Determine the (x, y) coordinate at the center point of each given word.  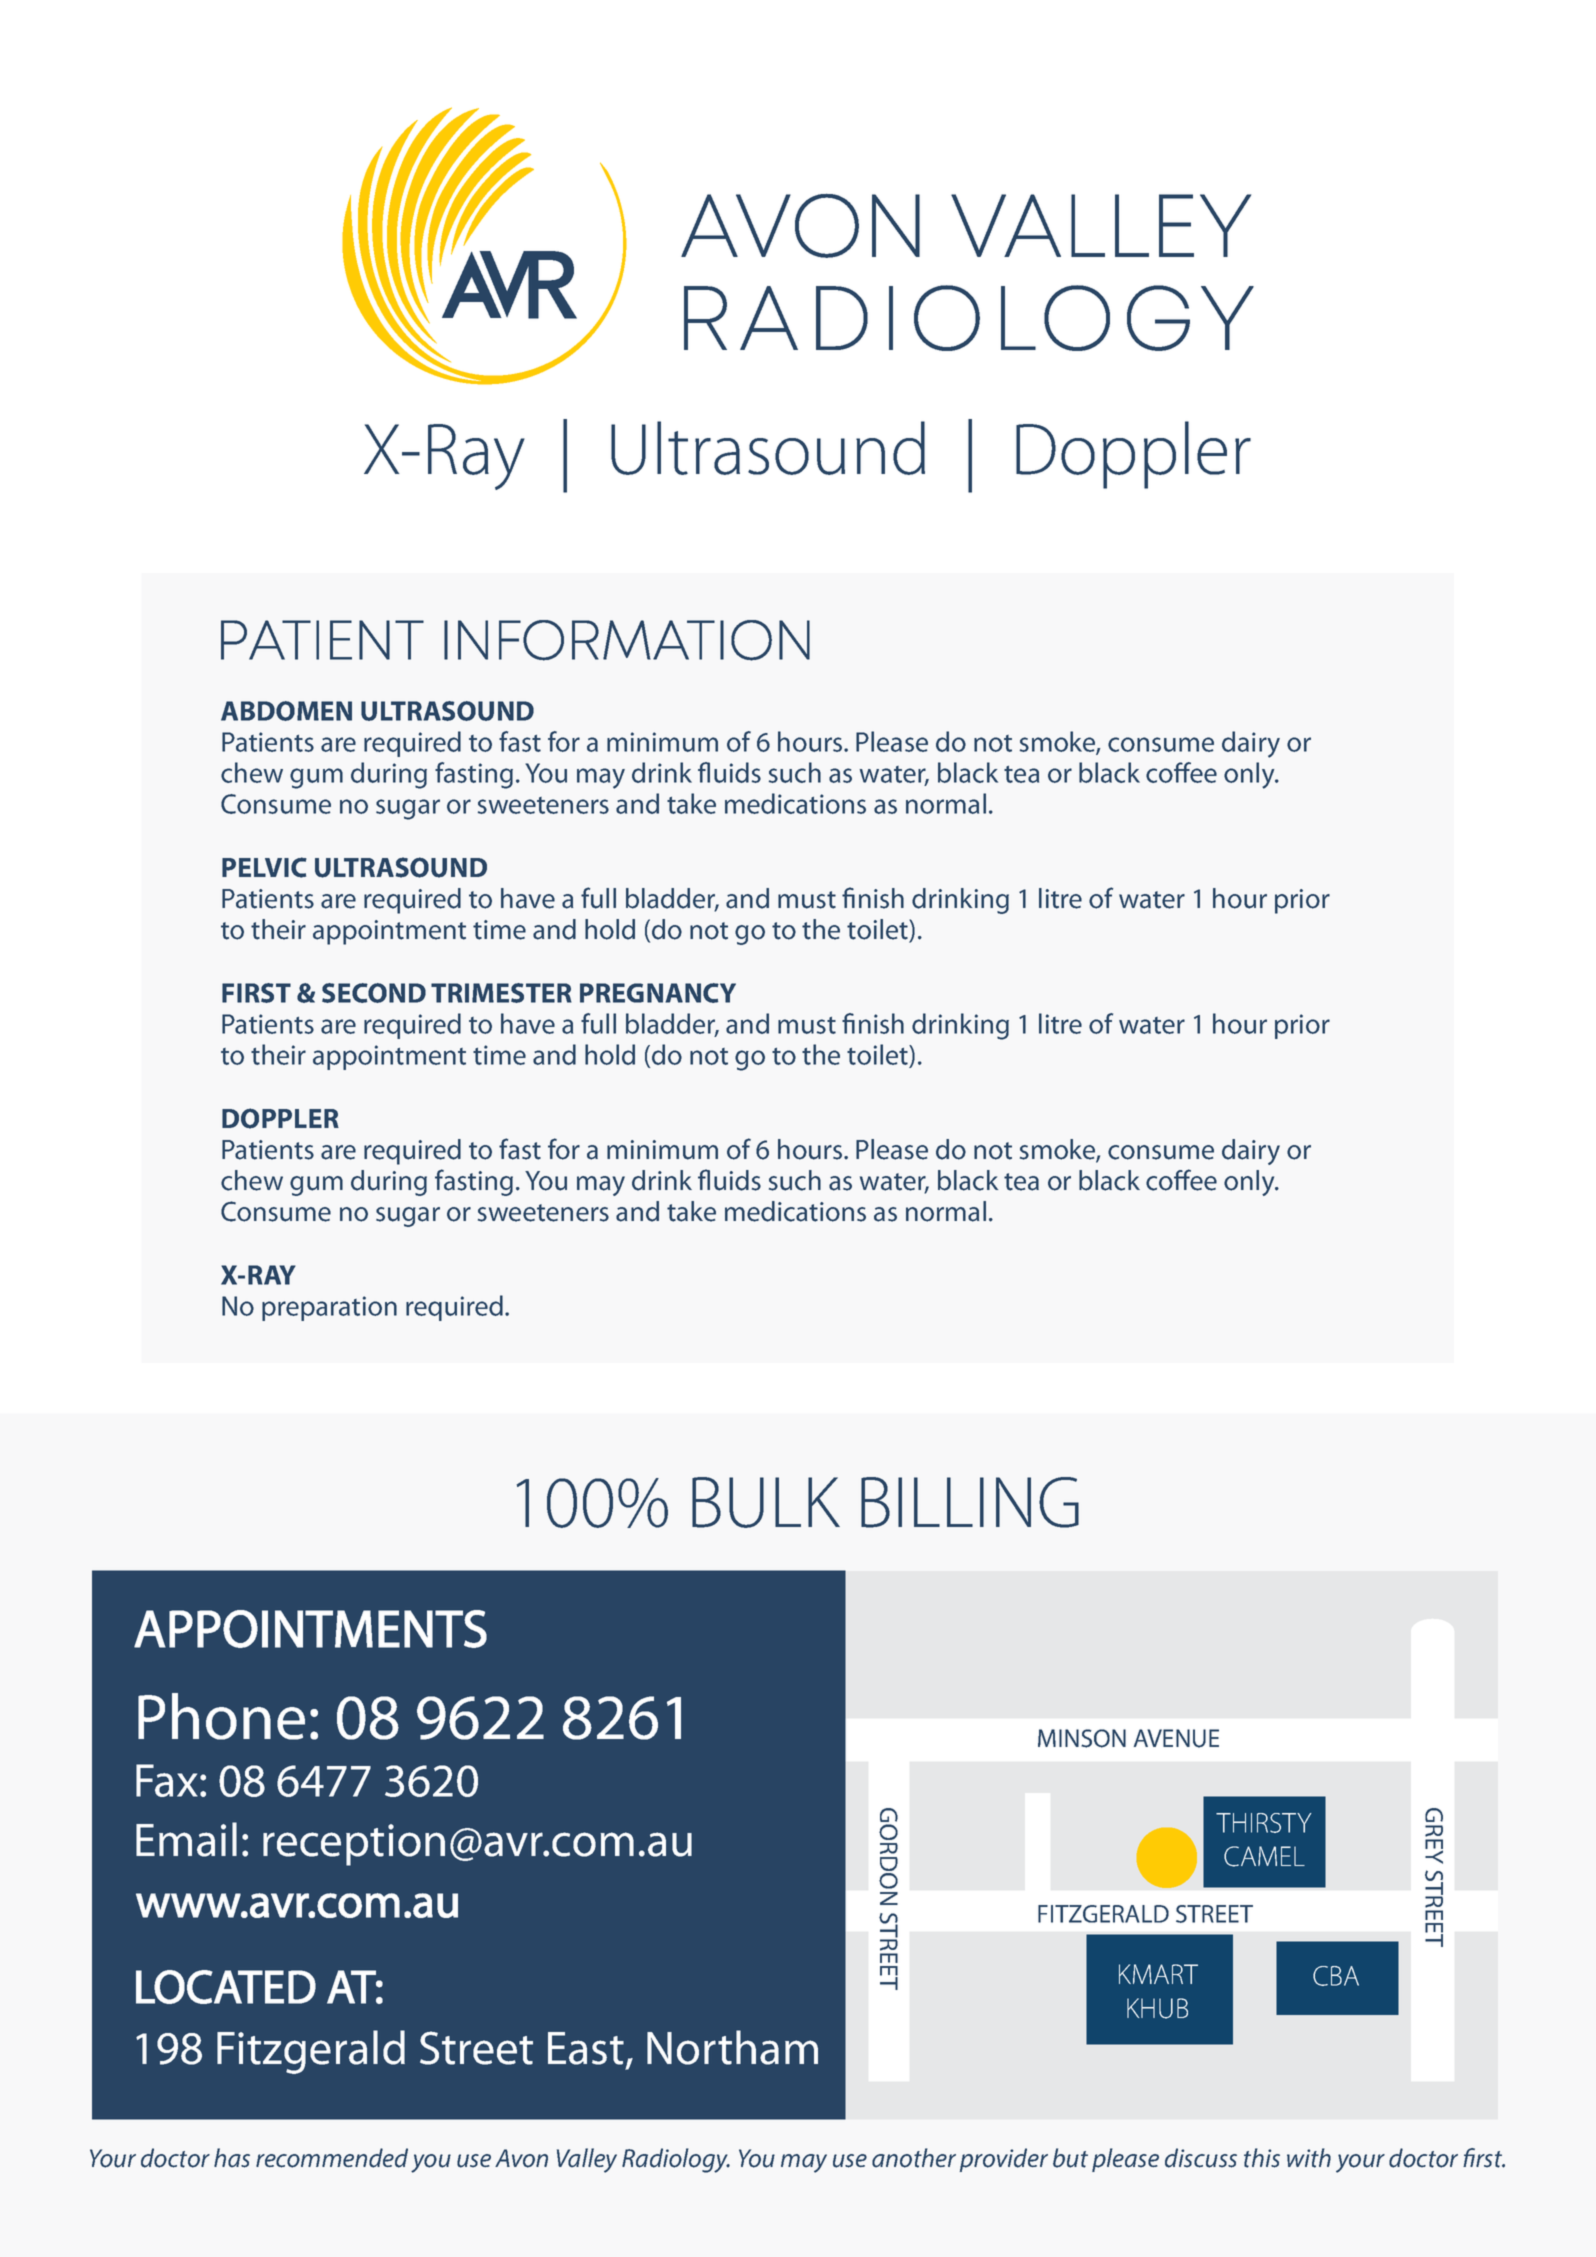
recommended (332, 2158)
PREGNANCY (658, 993)
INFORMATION (627, 640)
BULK (766, 1502)
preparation (329, 1308)
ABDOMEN (286, 711)
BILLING (970, 1502)
